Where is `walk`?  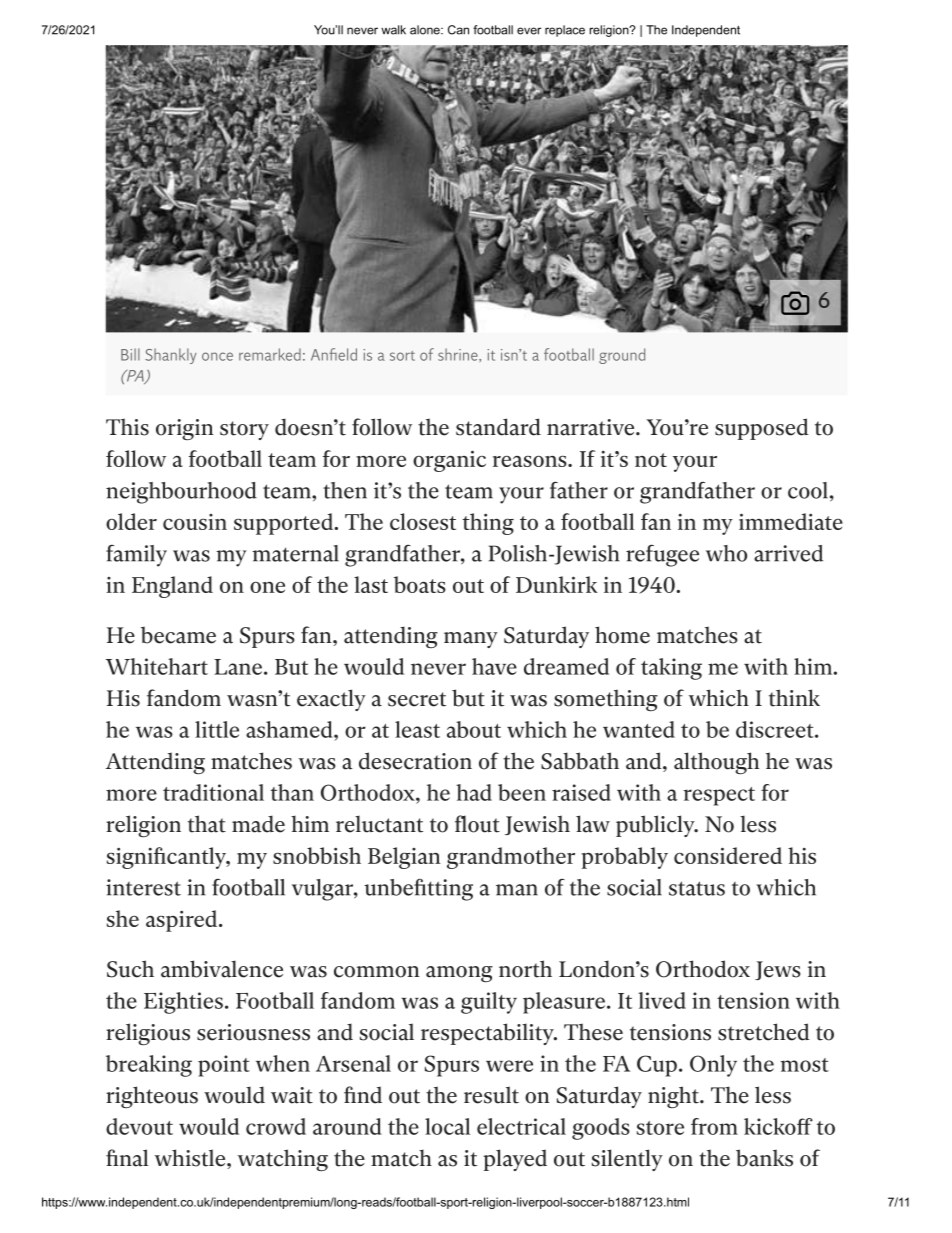 walk is located at coordinates (393, 30).
